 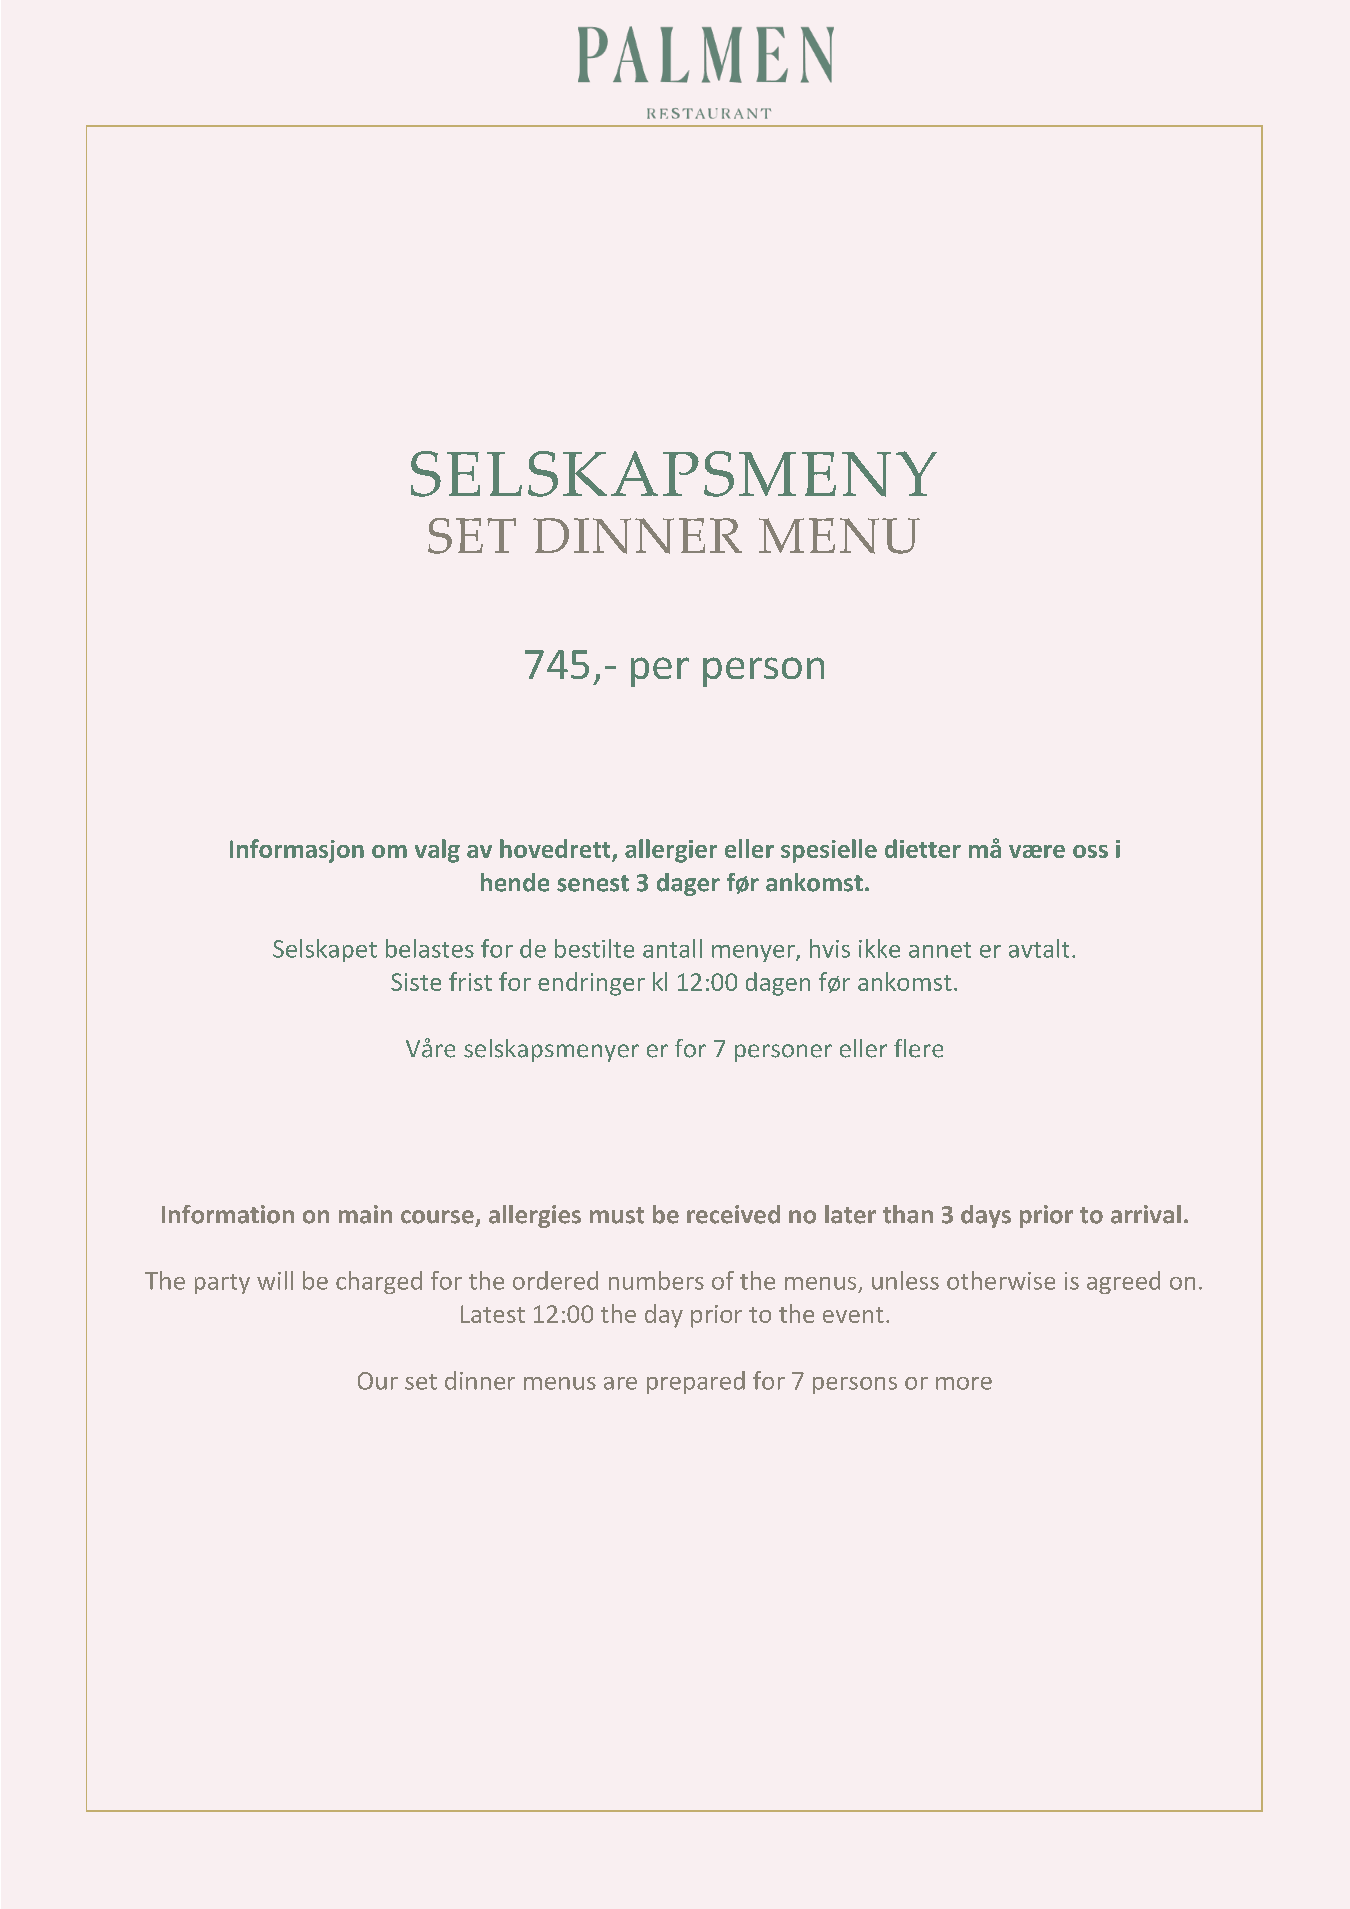 What do you see at coordinates (493, 1314) in the screenshot?
I see `Latest` at bounding box center [493, 1314].
